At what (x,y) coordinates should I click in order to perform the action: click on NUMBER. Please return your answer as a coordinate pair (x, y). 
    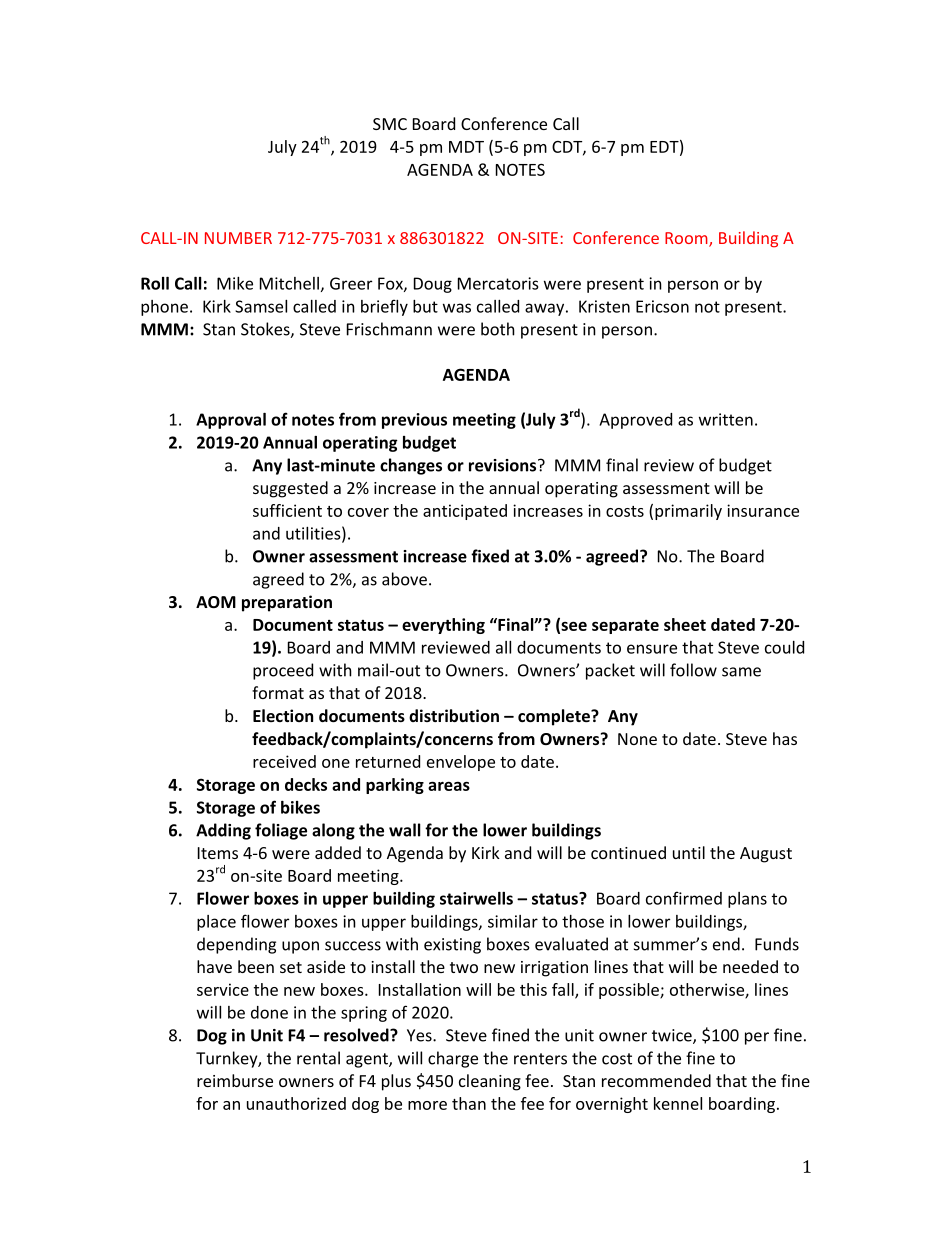
    Looking at the image, I should click on (238, 238).
